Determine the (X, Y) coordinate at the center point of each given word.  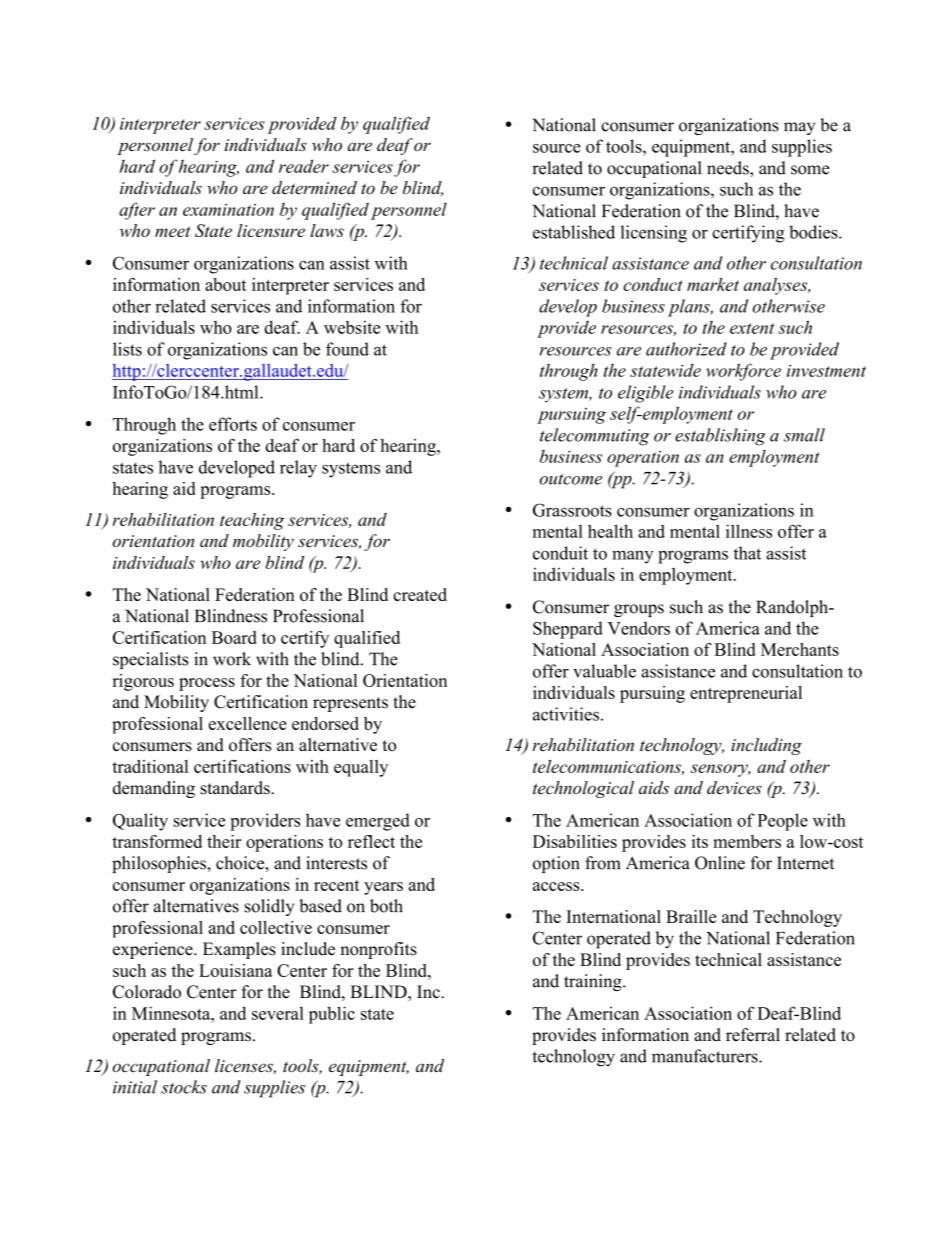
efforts (233, 424)
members (747, 841)
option (556, 864)
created (420, 594)
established (574, 232)
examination (228, 210)
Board (234, 637)
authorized (686, 349)
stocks (184, 1087)
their (224, 841)
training (594, 982)
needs (729, 169)
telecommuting (594, 437)
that (747, 553)
